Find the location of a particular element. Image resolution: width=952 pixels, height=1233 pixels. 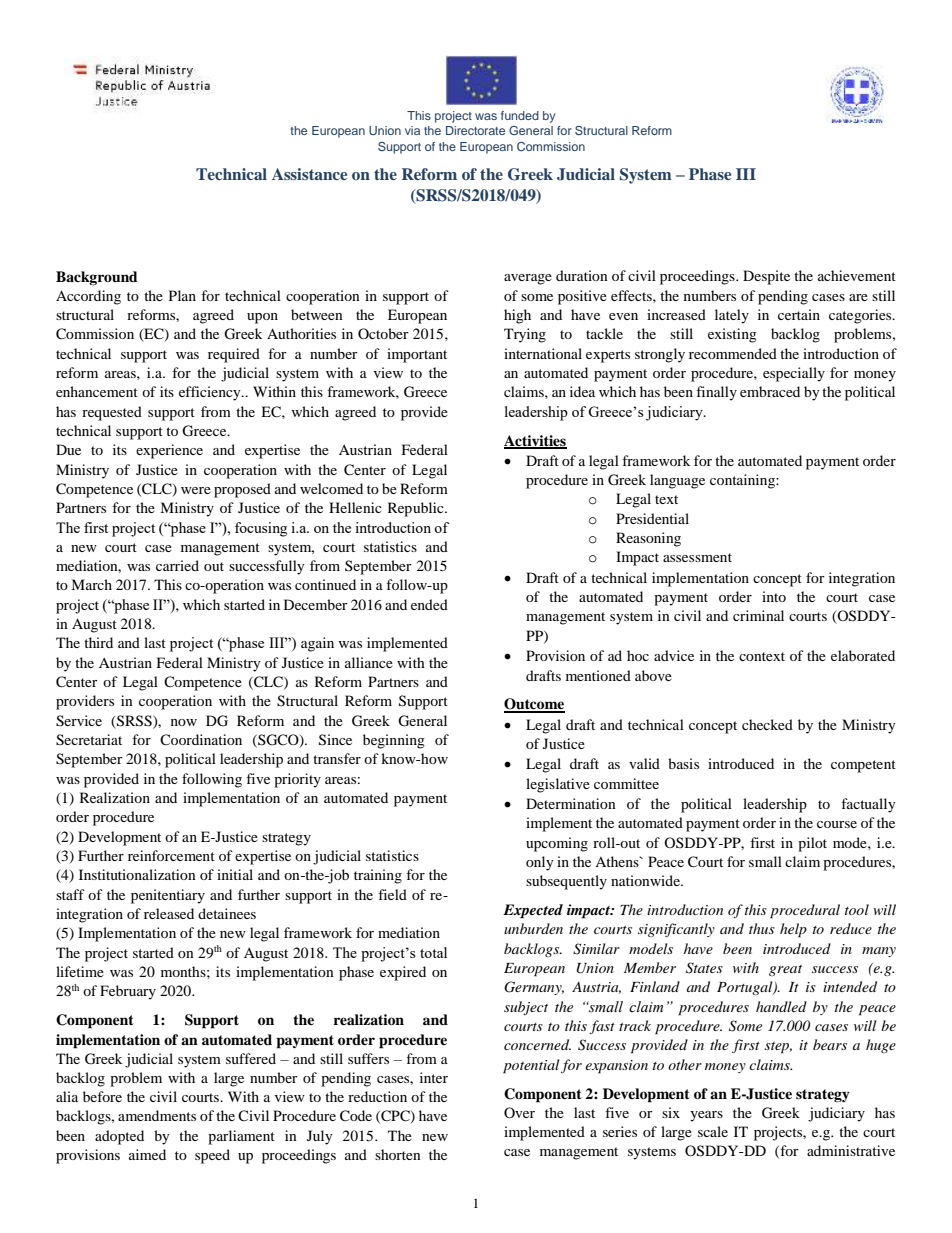

Directorate is located at coordinates (475, 130).
